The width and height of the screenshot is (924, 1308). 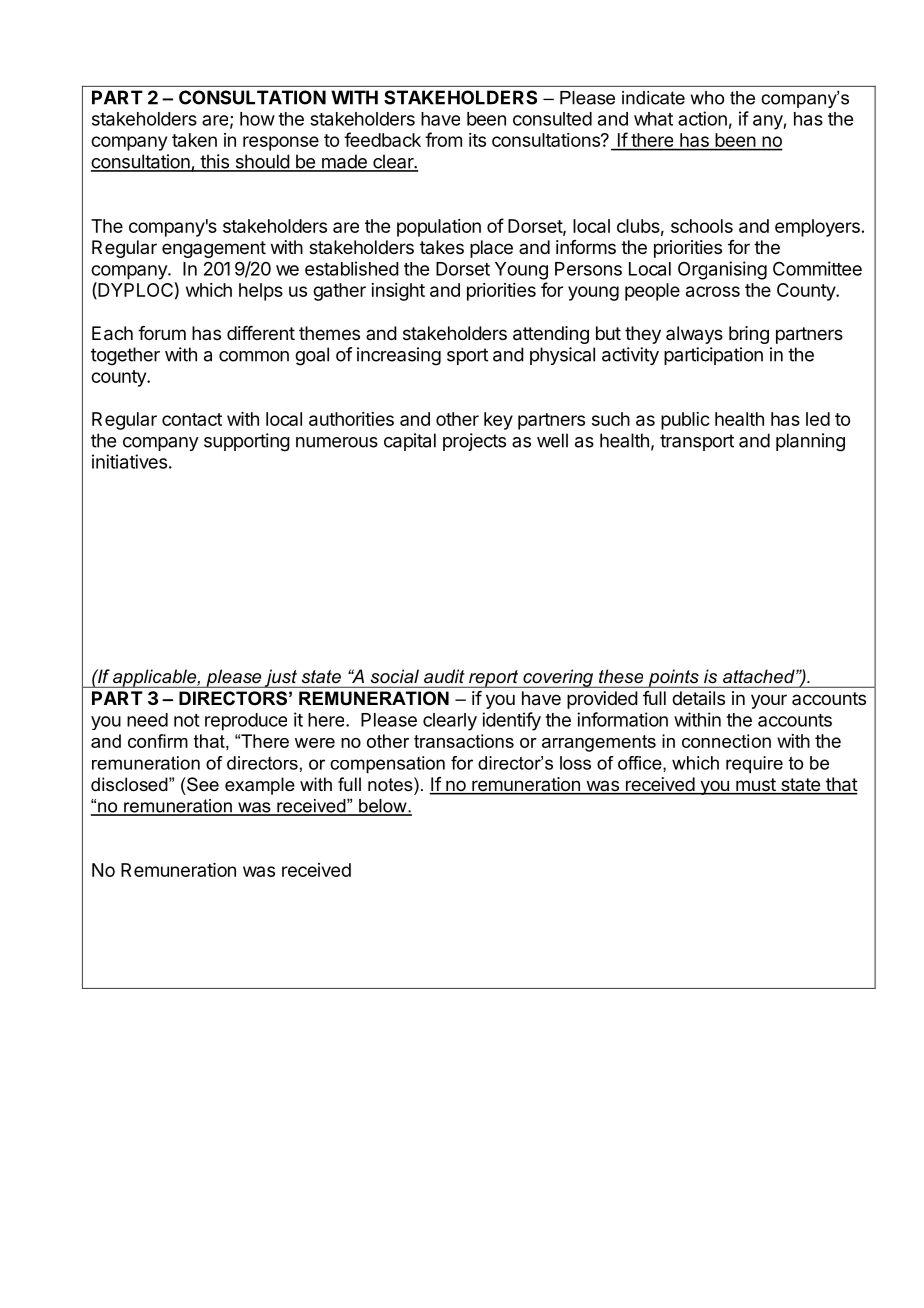 What do you see at coordinates (707, 98) in the screenshot?
I see `who` at bounding box center [707, 98].
